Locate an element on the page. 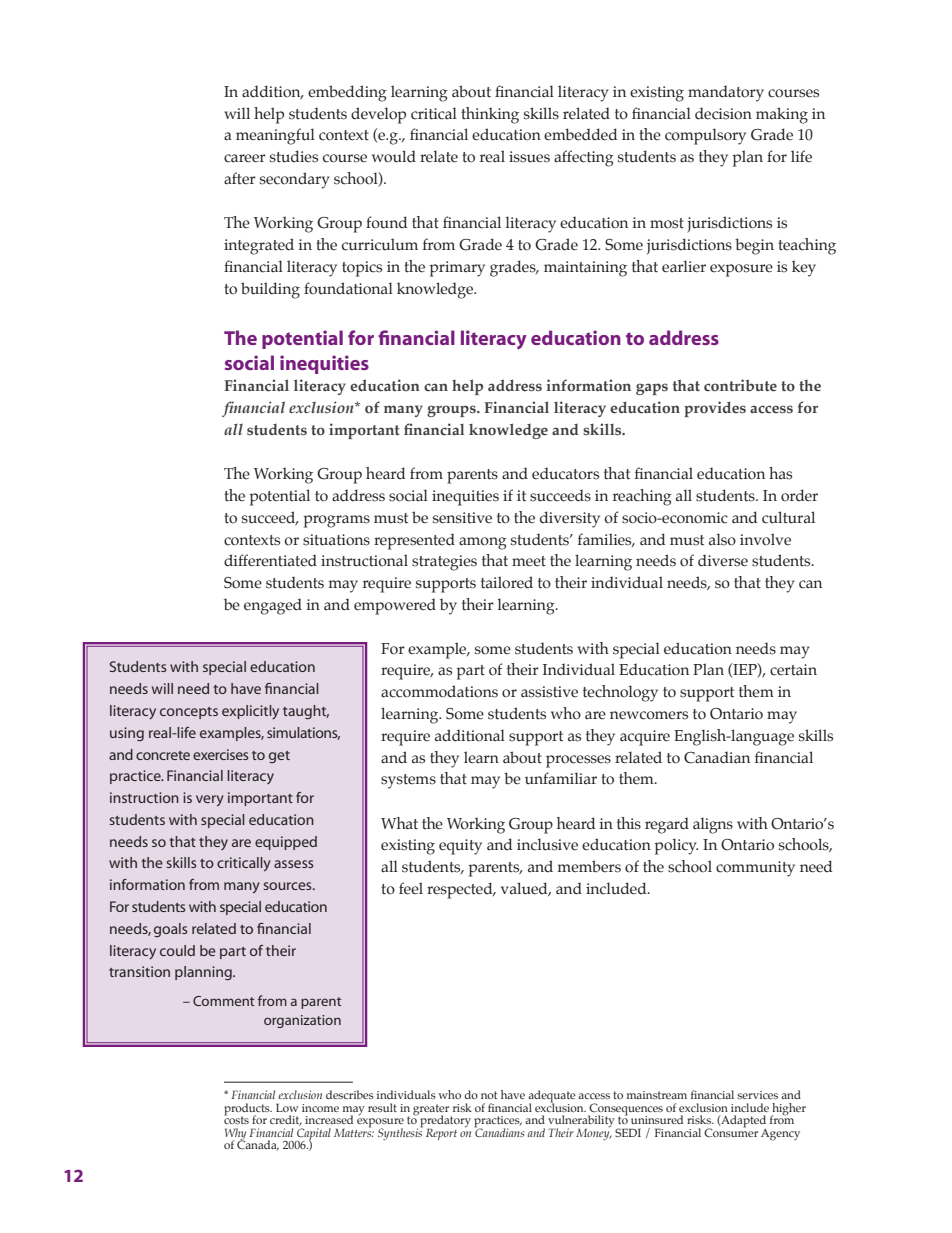  not is located at coordinates (489, 1095).
